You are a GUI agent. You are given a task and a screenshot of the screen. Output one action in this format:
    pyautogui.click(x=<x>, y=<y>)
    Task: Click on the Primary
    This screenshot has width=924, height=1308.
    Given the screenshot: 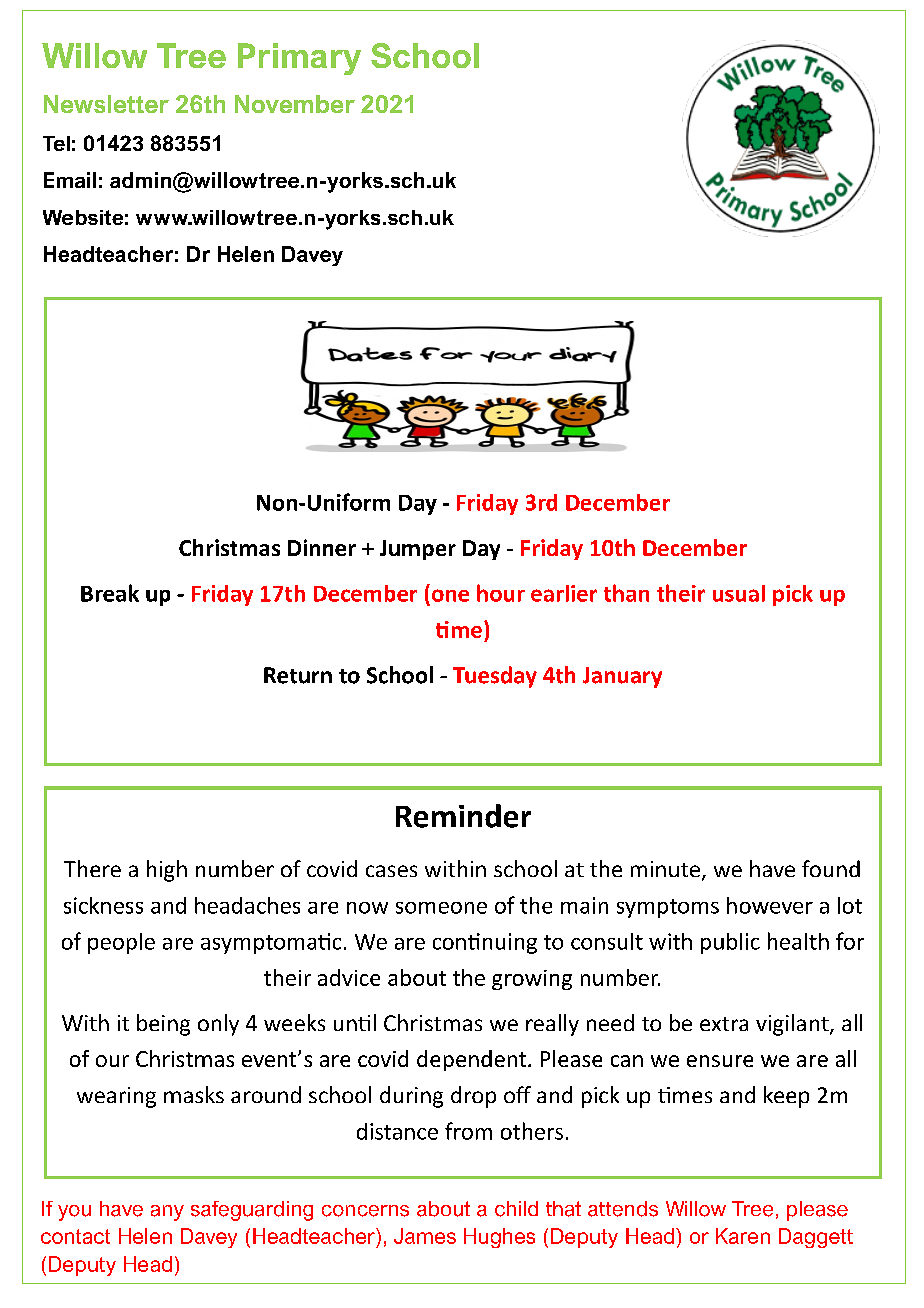 What is the action you would take?
    pyautogui.click(x=299, y=59)
